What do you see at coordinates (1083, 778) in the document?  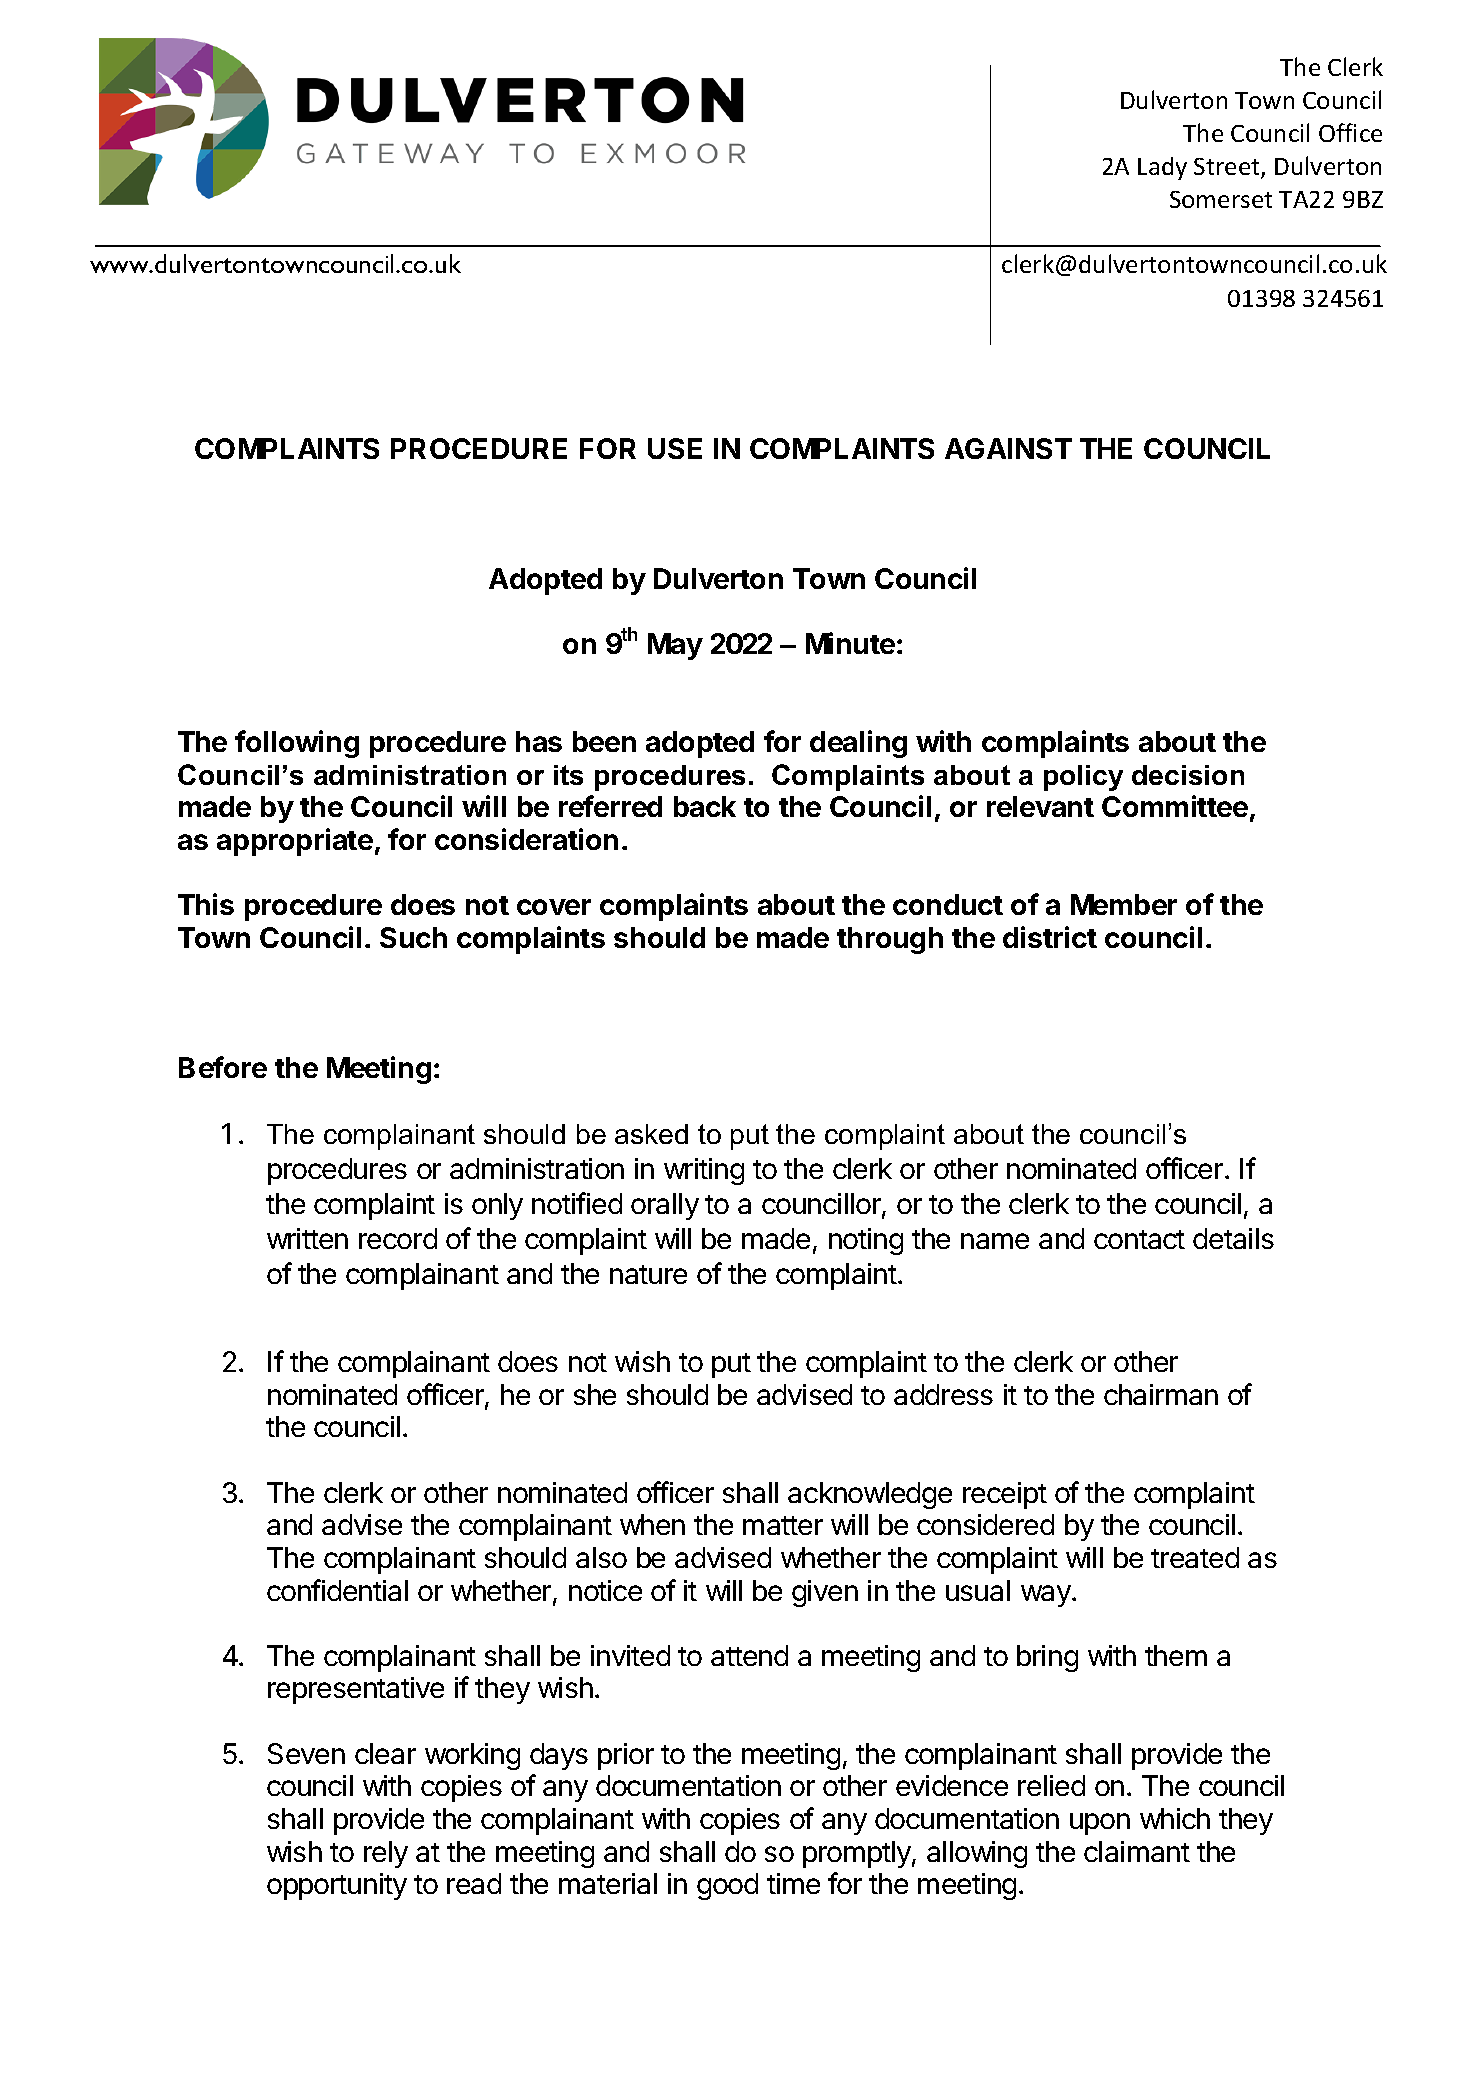 I see `policy` at bounding box center [1083, 778].
